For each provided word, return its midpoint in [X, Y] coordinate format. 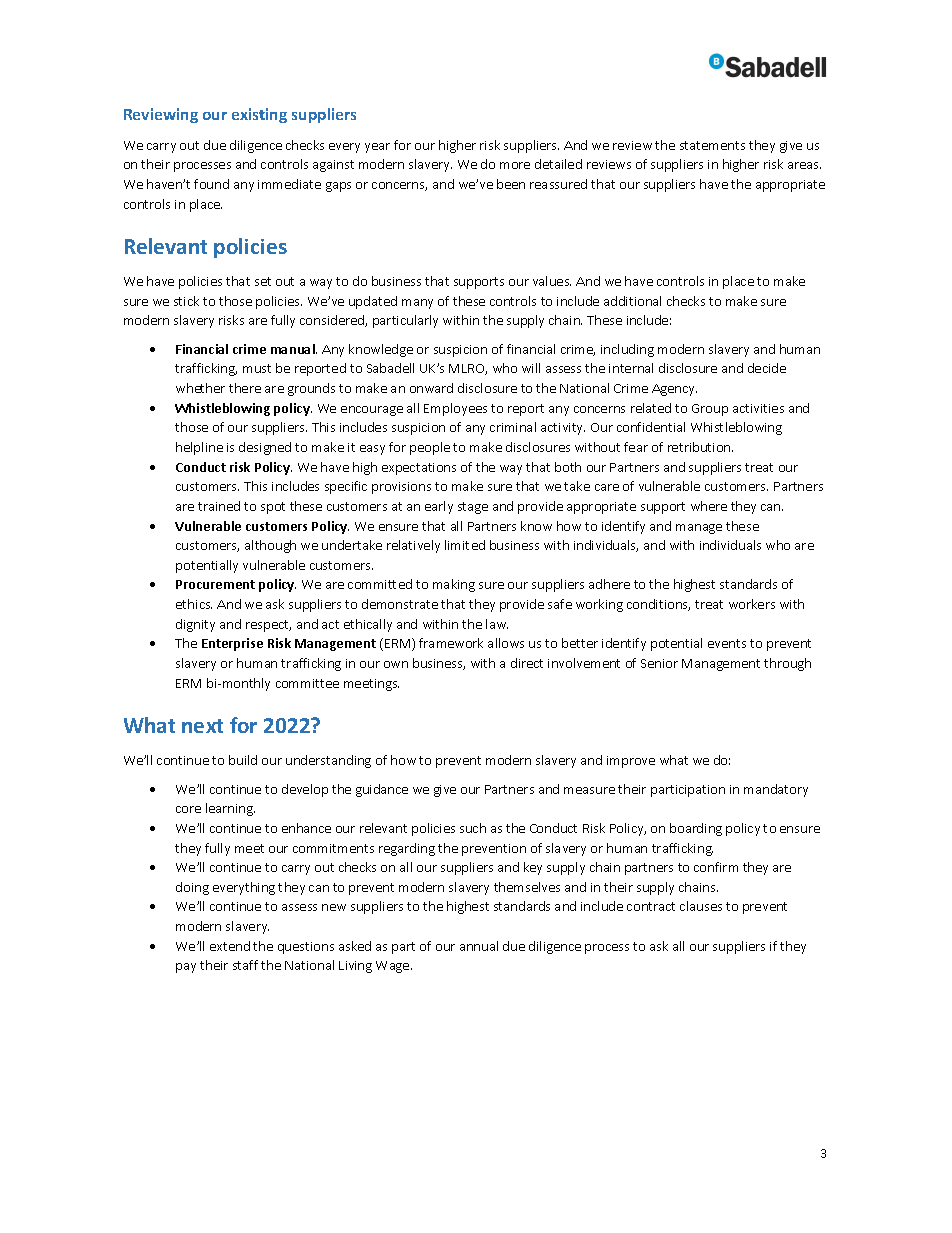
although [270, 546]
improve [631, 762]
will [531, 368]
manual [294, 349]
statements [712, 145]
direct [527, 663]
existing [259, 115]
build [243, 760]
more [515, 165]
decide [767, 368]
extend [230, 946]
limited [465, 545]
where [709, 506]
